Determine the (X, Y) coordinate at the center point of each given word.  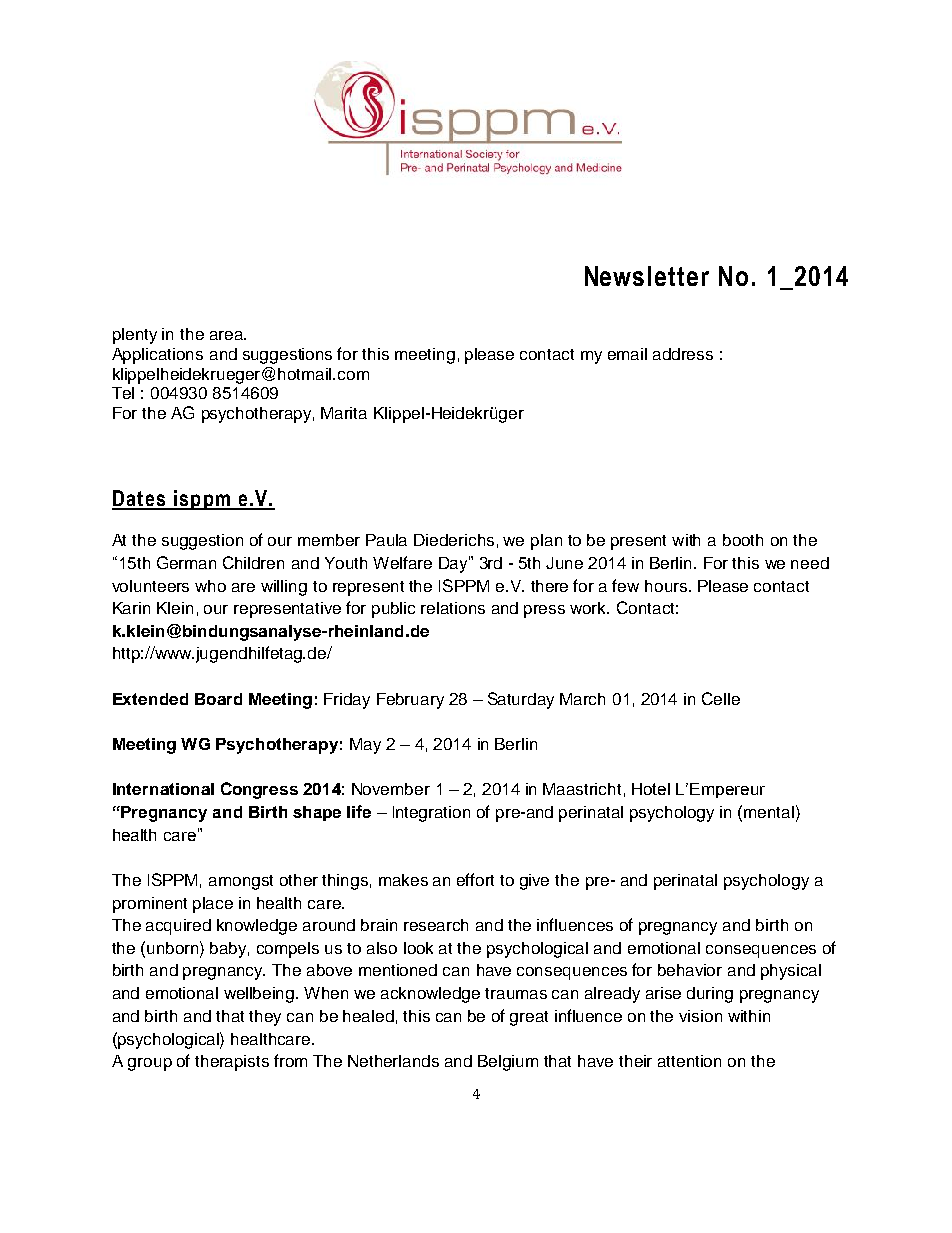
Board (218, 699)
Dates (139, 499)
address (683, 354)
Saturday (521, 700)
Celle (721, 698)
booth (743, 540)
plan (546, 542)
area (227, 335)
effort (475, 879)
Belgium (508, 1063)
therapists (232, 1063)
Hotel (651, 789)
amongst (241, 882)
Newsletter (647, 276)
